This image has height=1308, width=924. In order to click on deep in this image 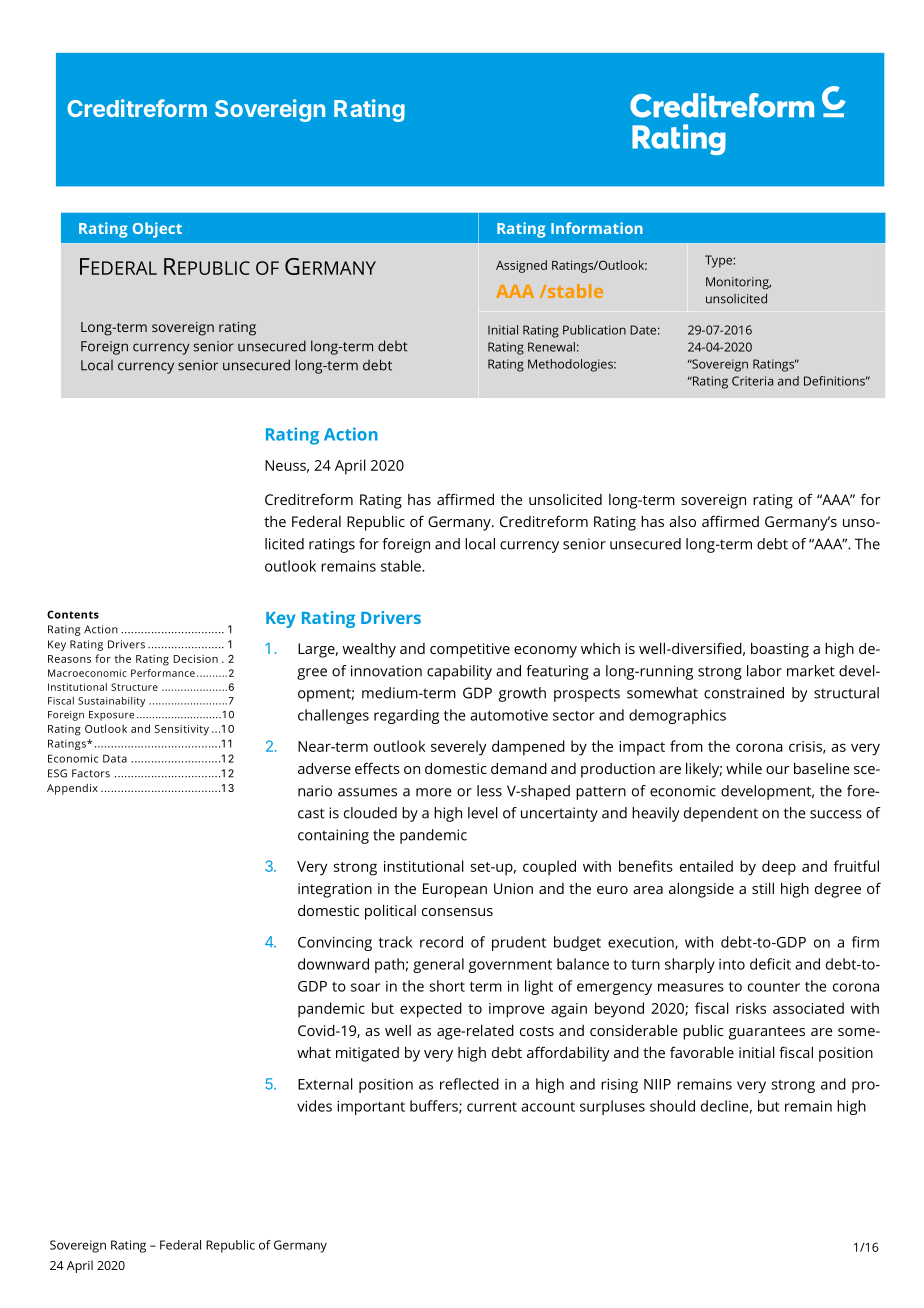, I will do `click(779, 868)`.
